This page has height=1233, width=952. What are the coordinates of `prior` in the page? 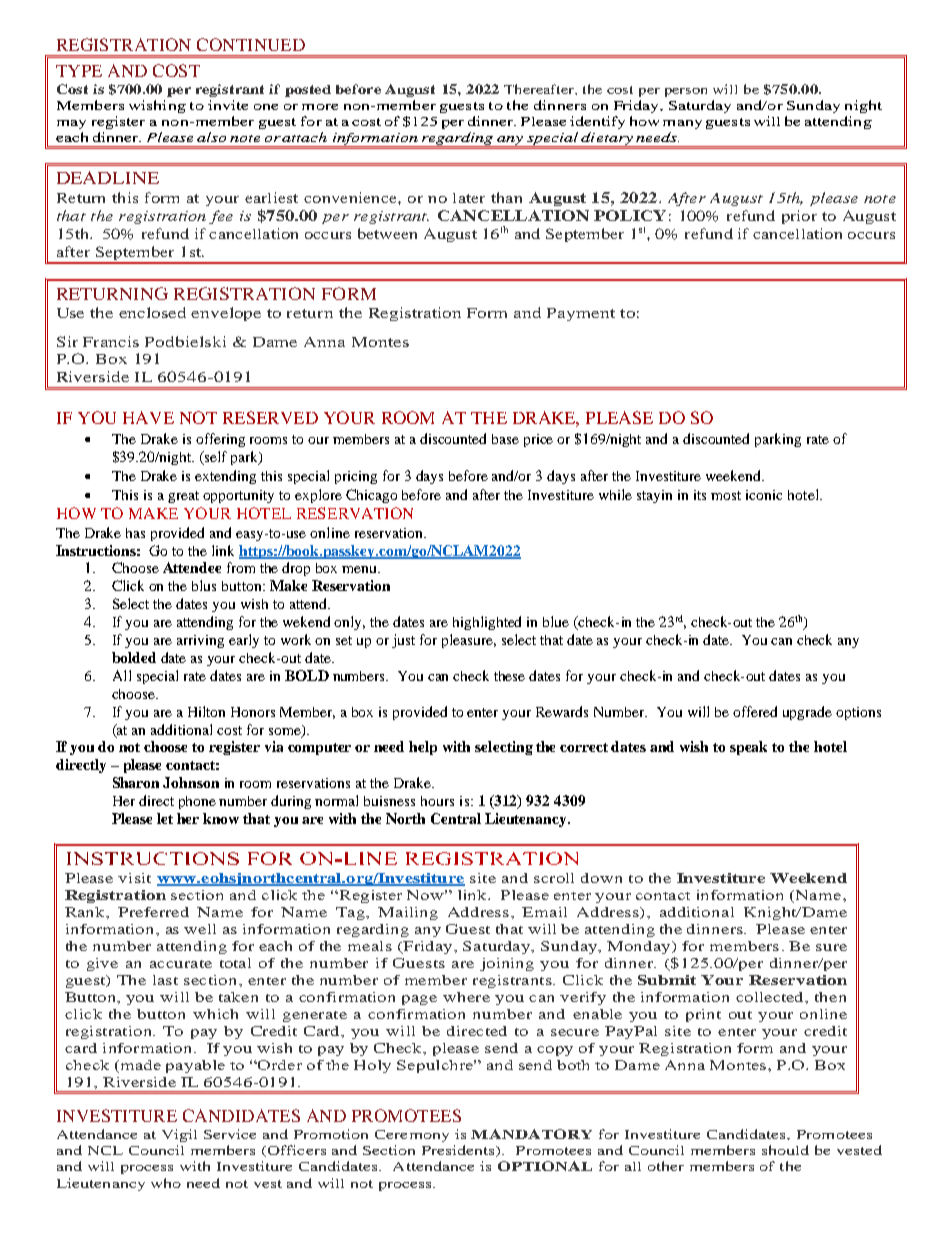 It's located at (799, 217).
